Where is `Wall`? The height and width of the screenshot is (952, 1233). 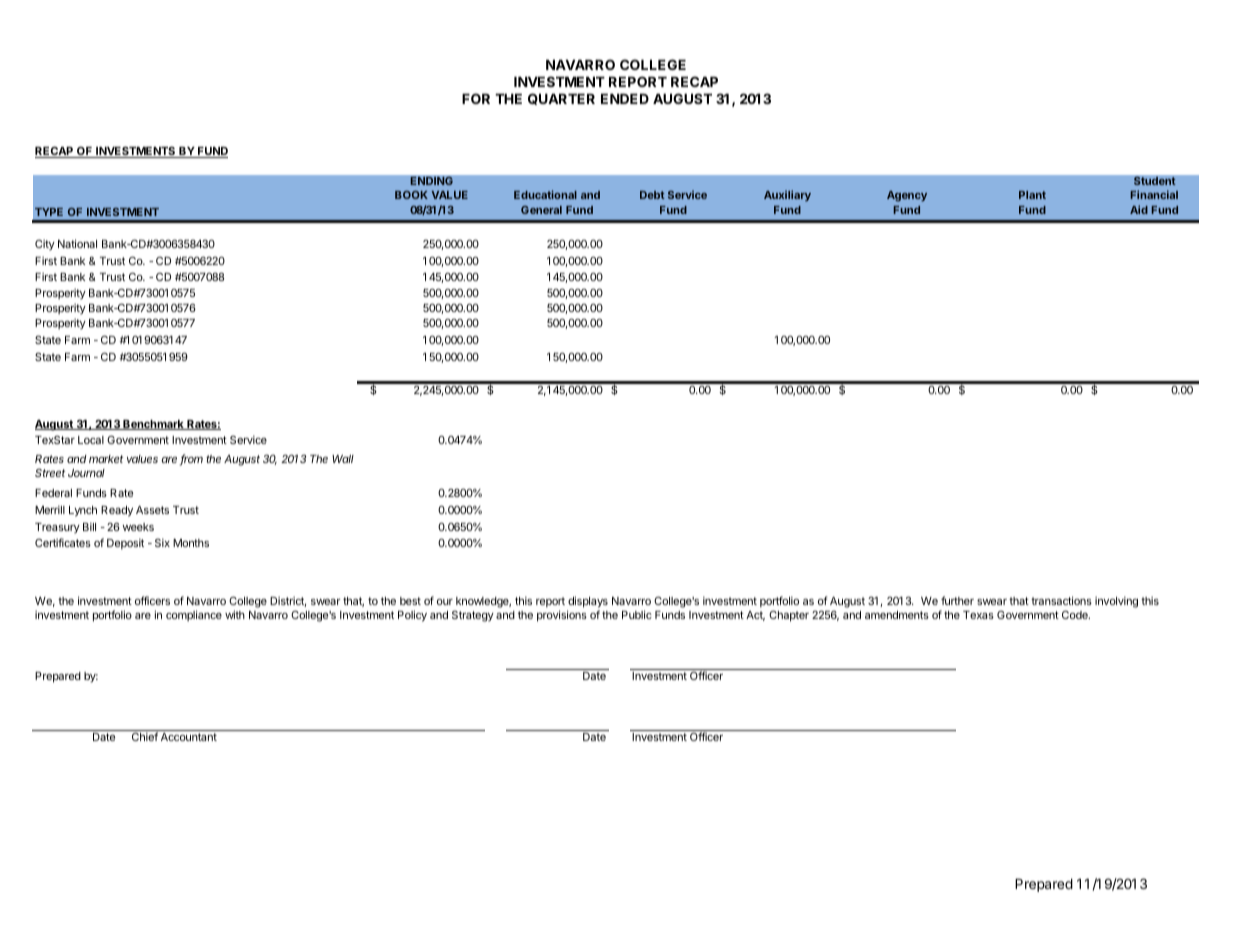
Wall is located at coordinates (343, 459).
